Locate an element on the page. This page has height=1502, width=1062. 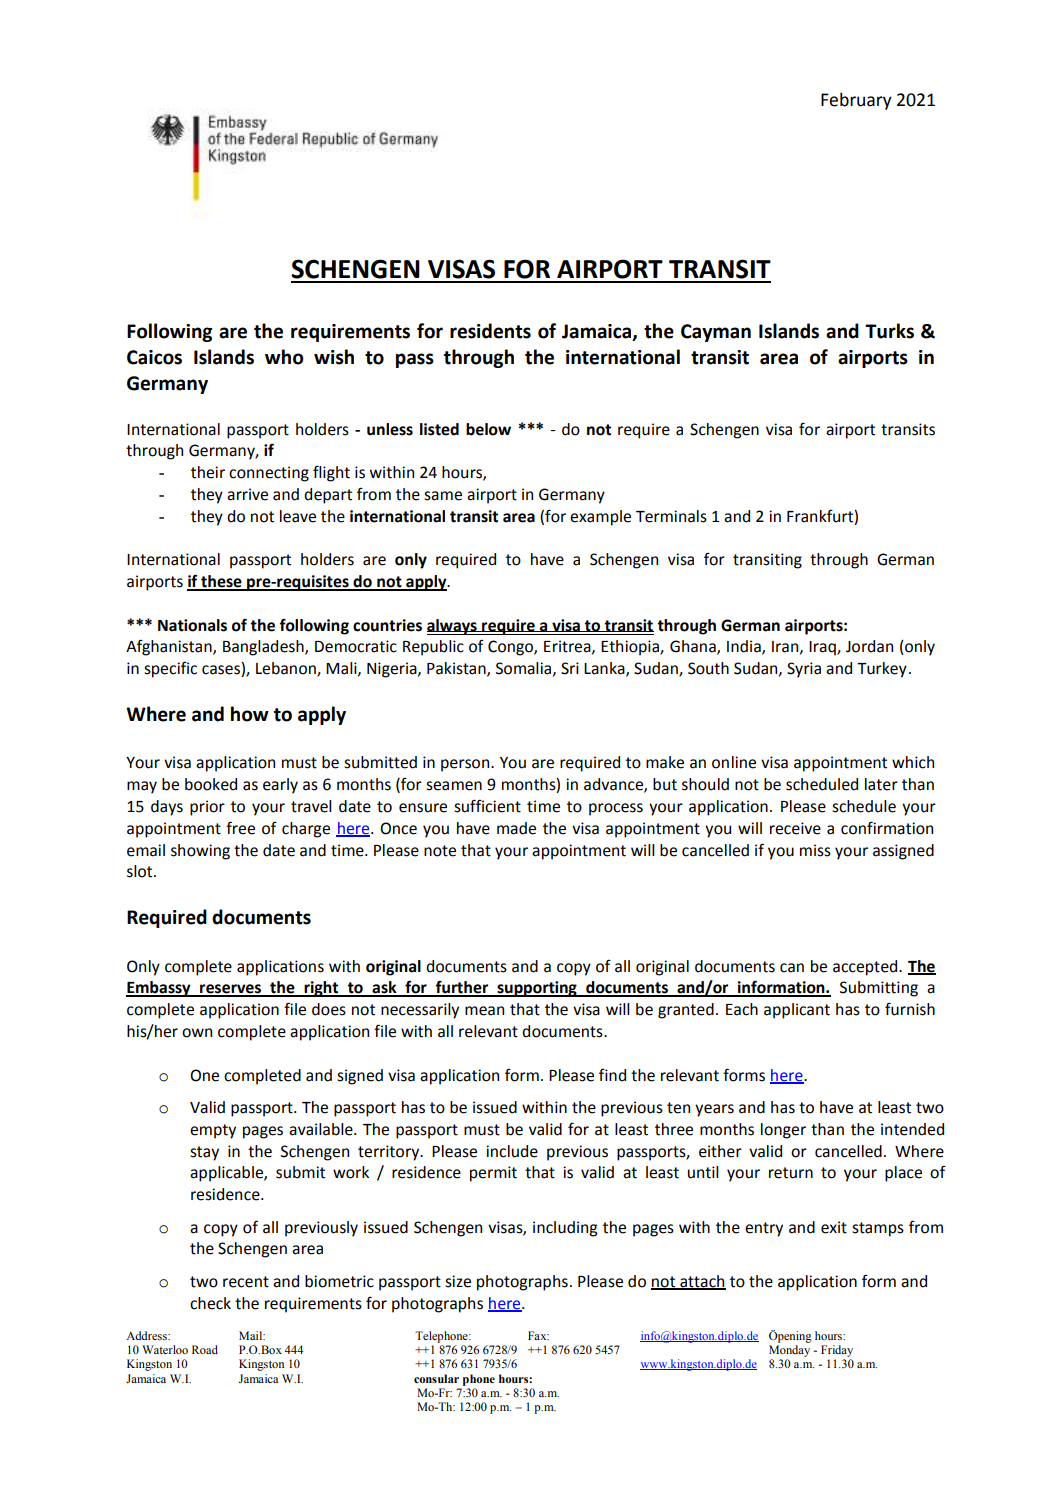
Friday is located at coordinates (837, 1351).
